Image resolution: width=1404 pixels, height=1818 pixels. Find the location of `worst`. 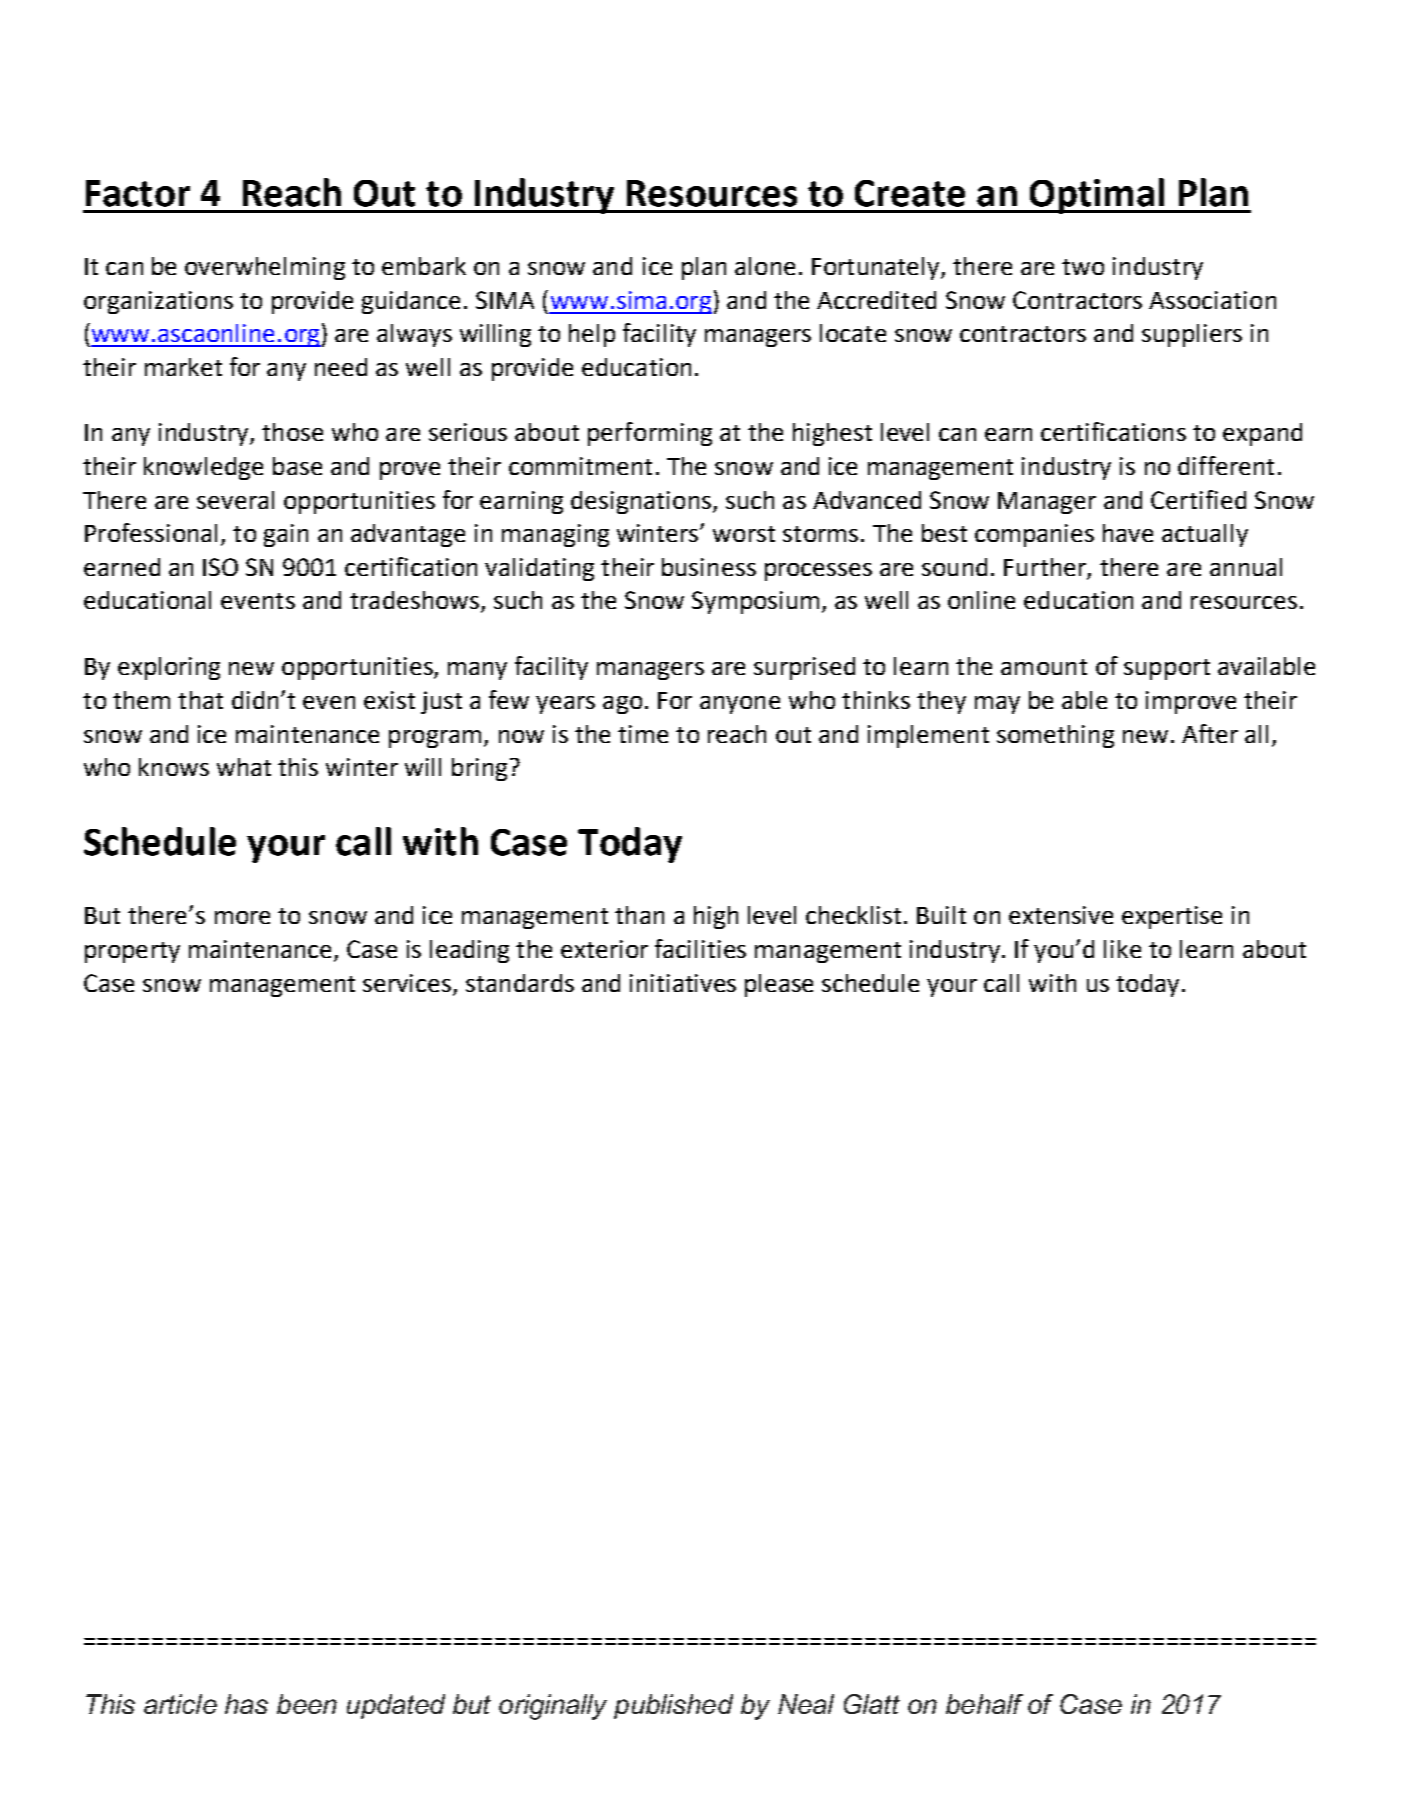

worst is located at coordinates (744, 534).
